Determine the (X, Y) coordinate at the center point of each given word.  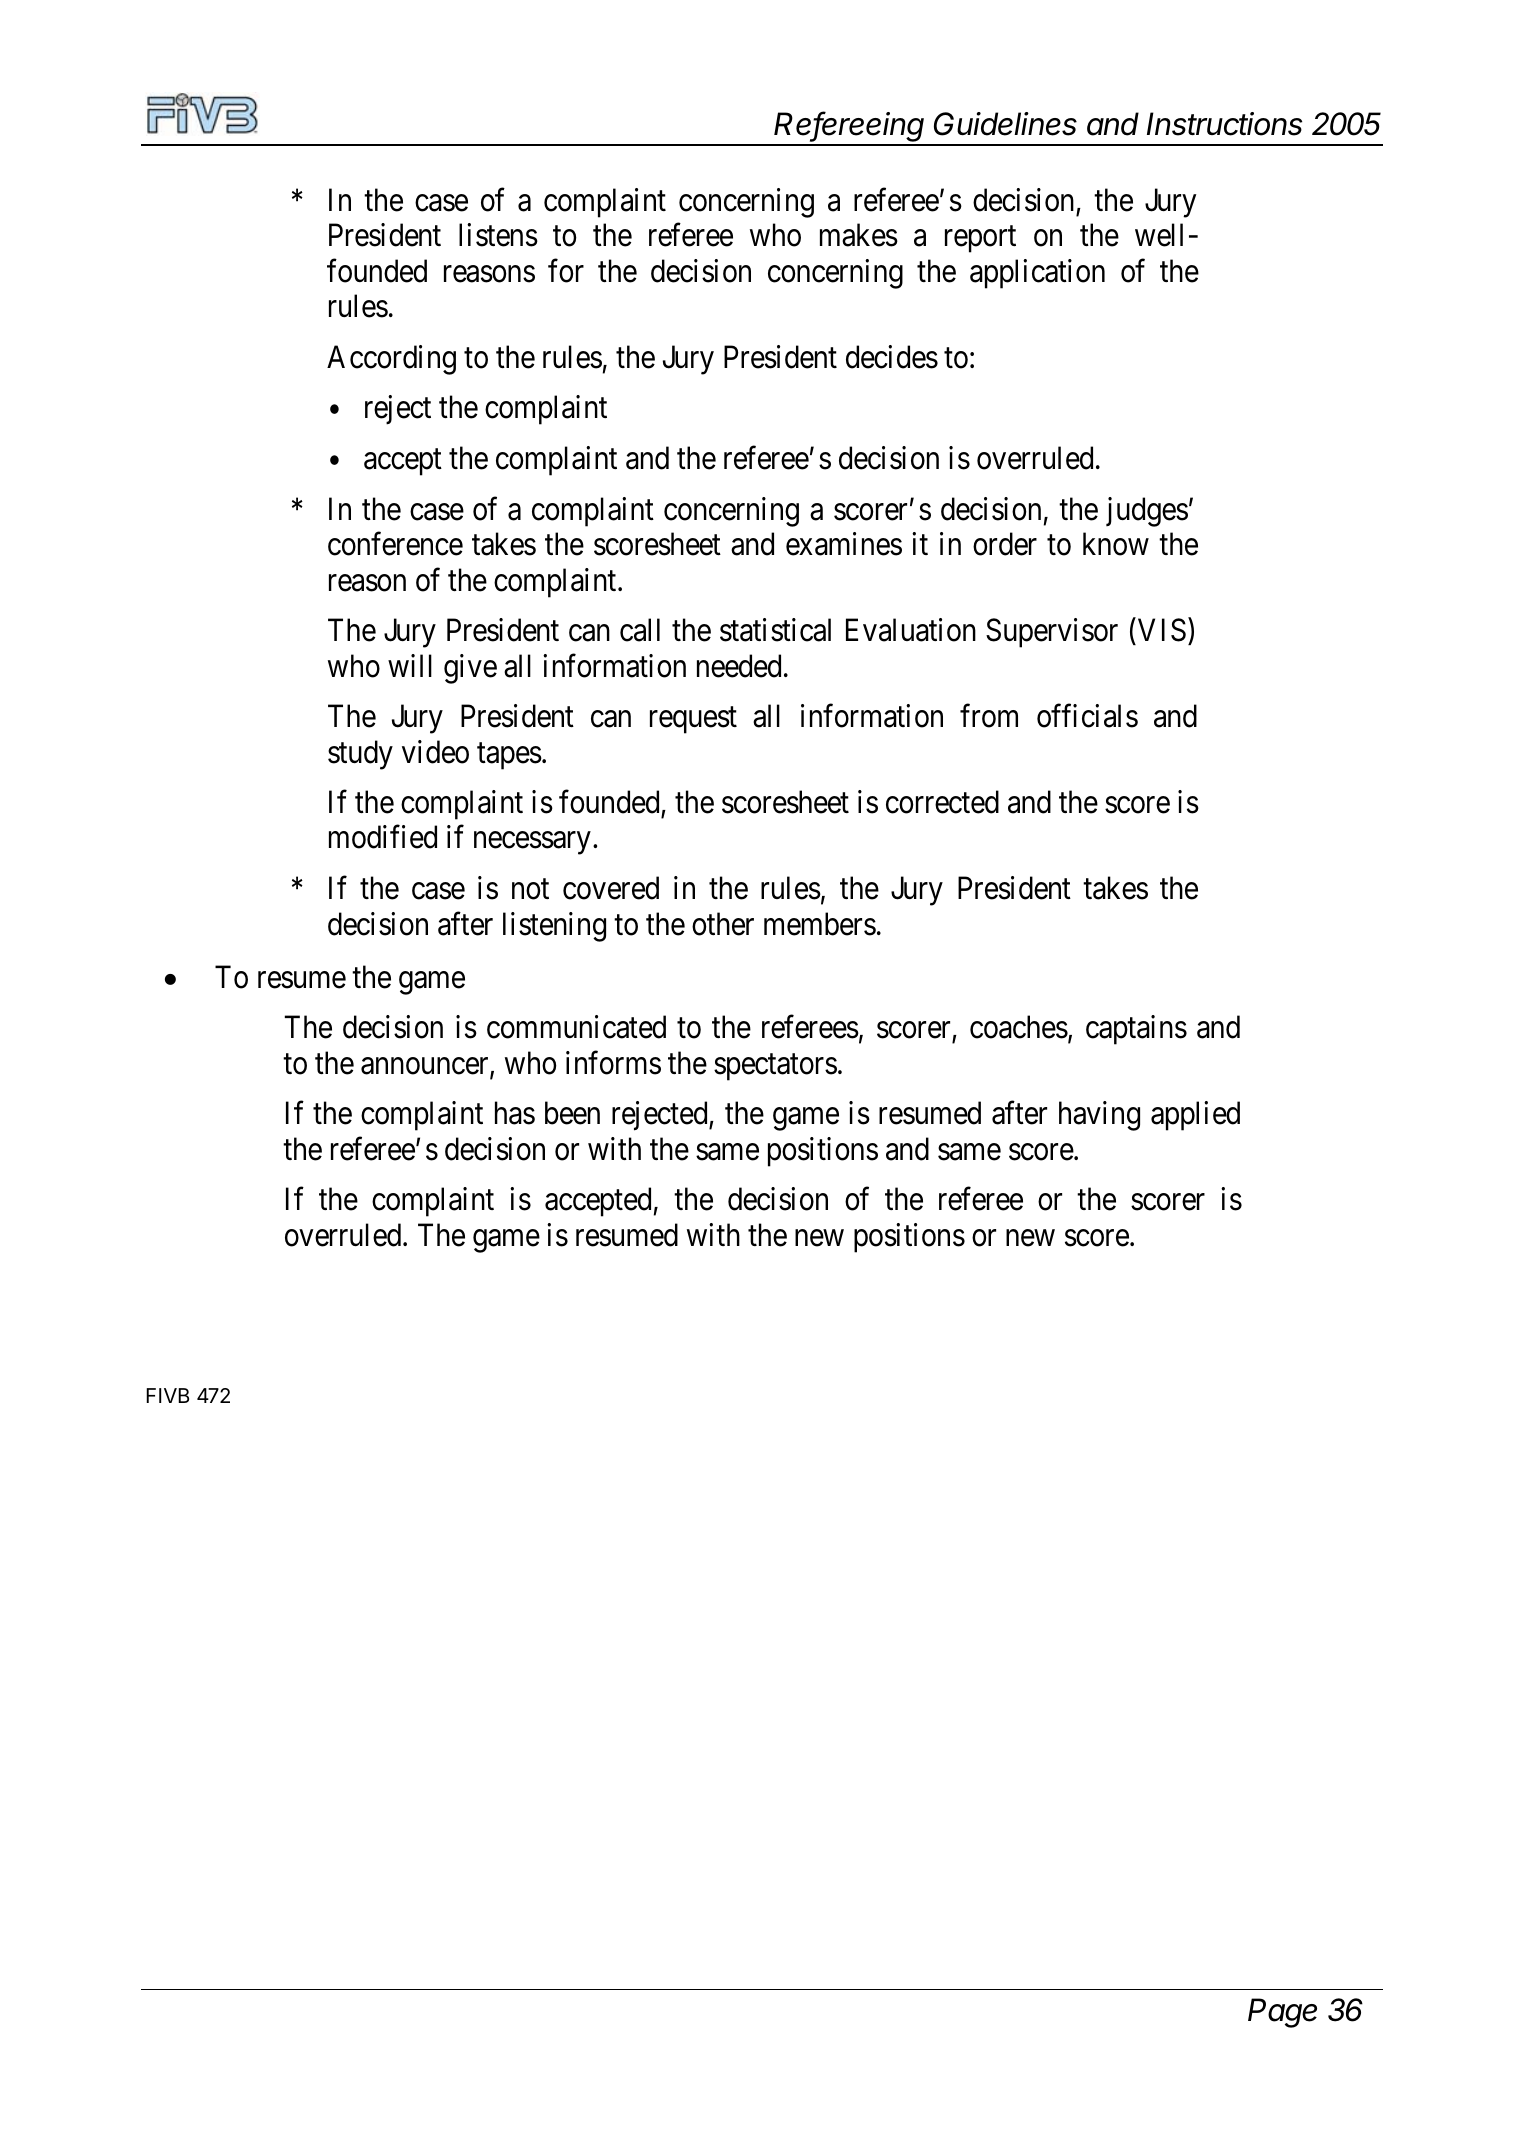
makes (859, 235)
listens (498, 235)
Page (1282, 2013)
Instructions (1224, 124)
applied (1195, 1116)
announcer (426, 1067)
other (723, 924)
